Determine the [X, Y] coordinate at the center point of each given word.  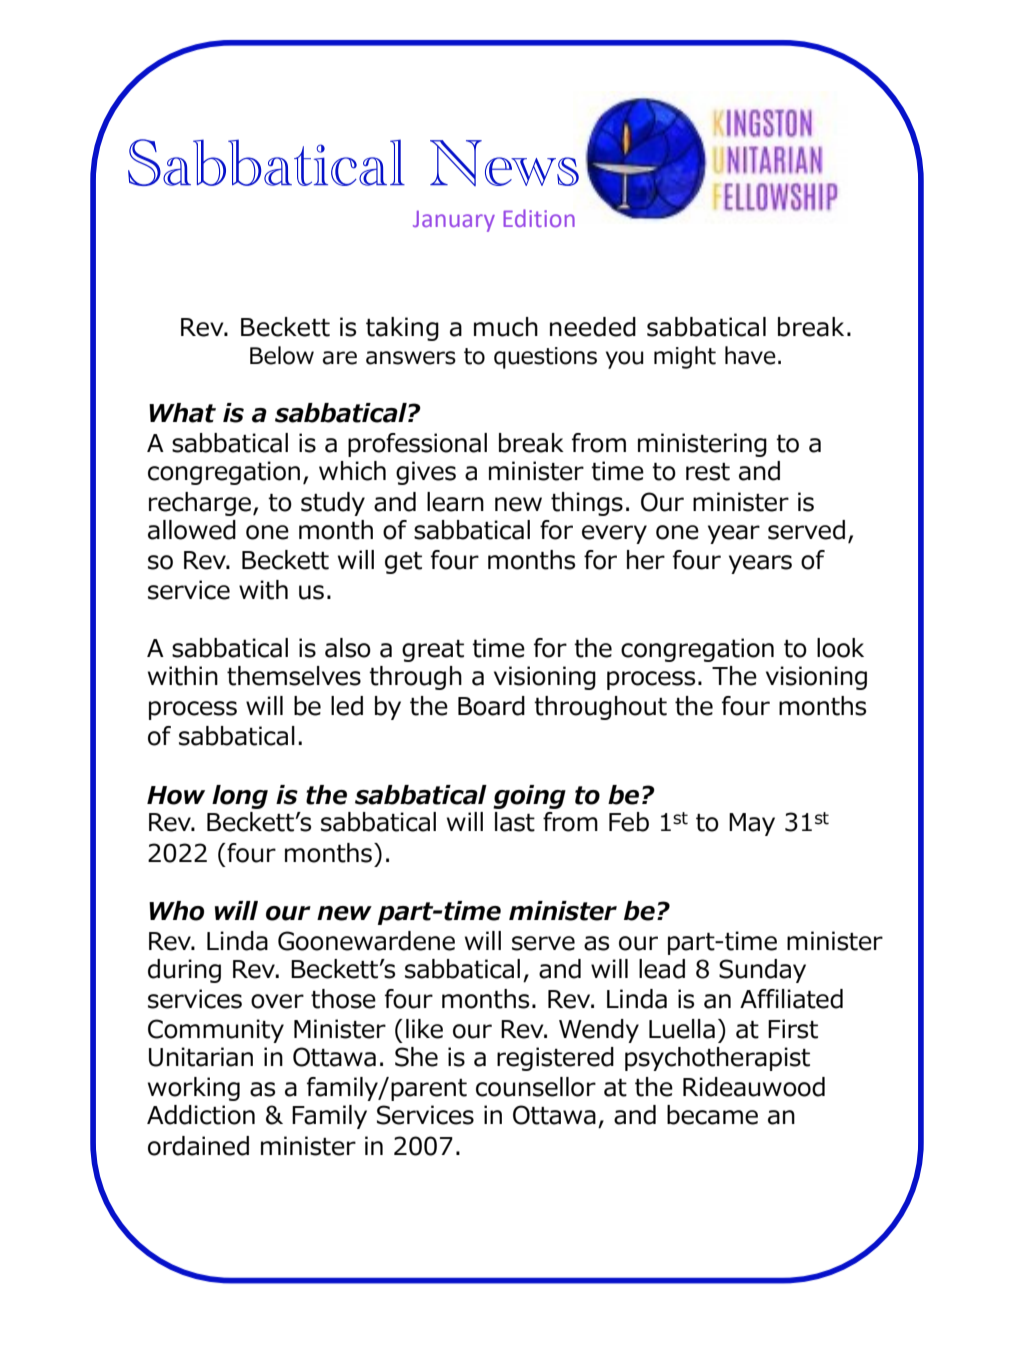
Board [491, 706]
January [454, 221]
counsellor [536, 1087]
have [750, 355]
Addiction [201, 1115]
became [712, 1115]
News [504, 163]
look [840, 648]
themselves [294, 676]
